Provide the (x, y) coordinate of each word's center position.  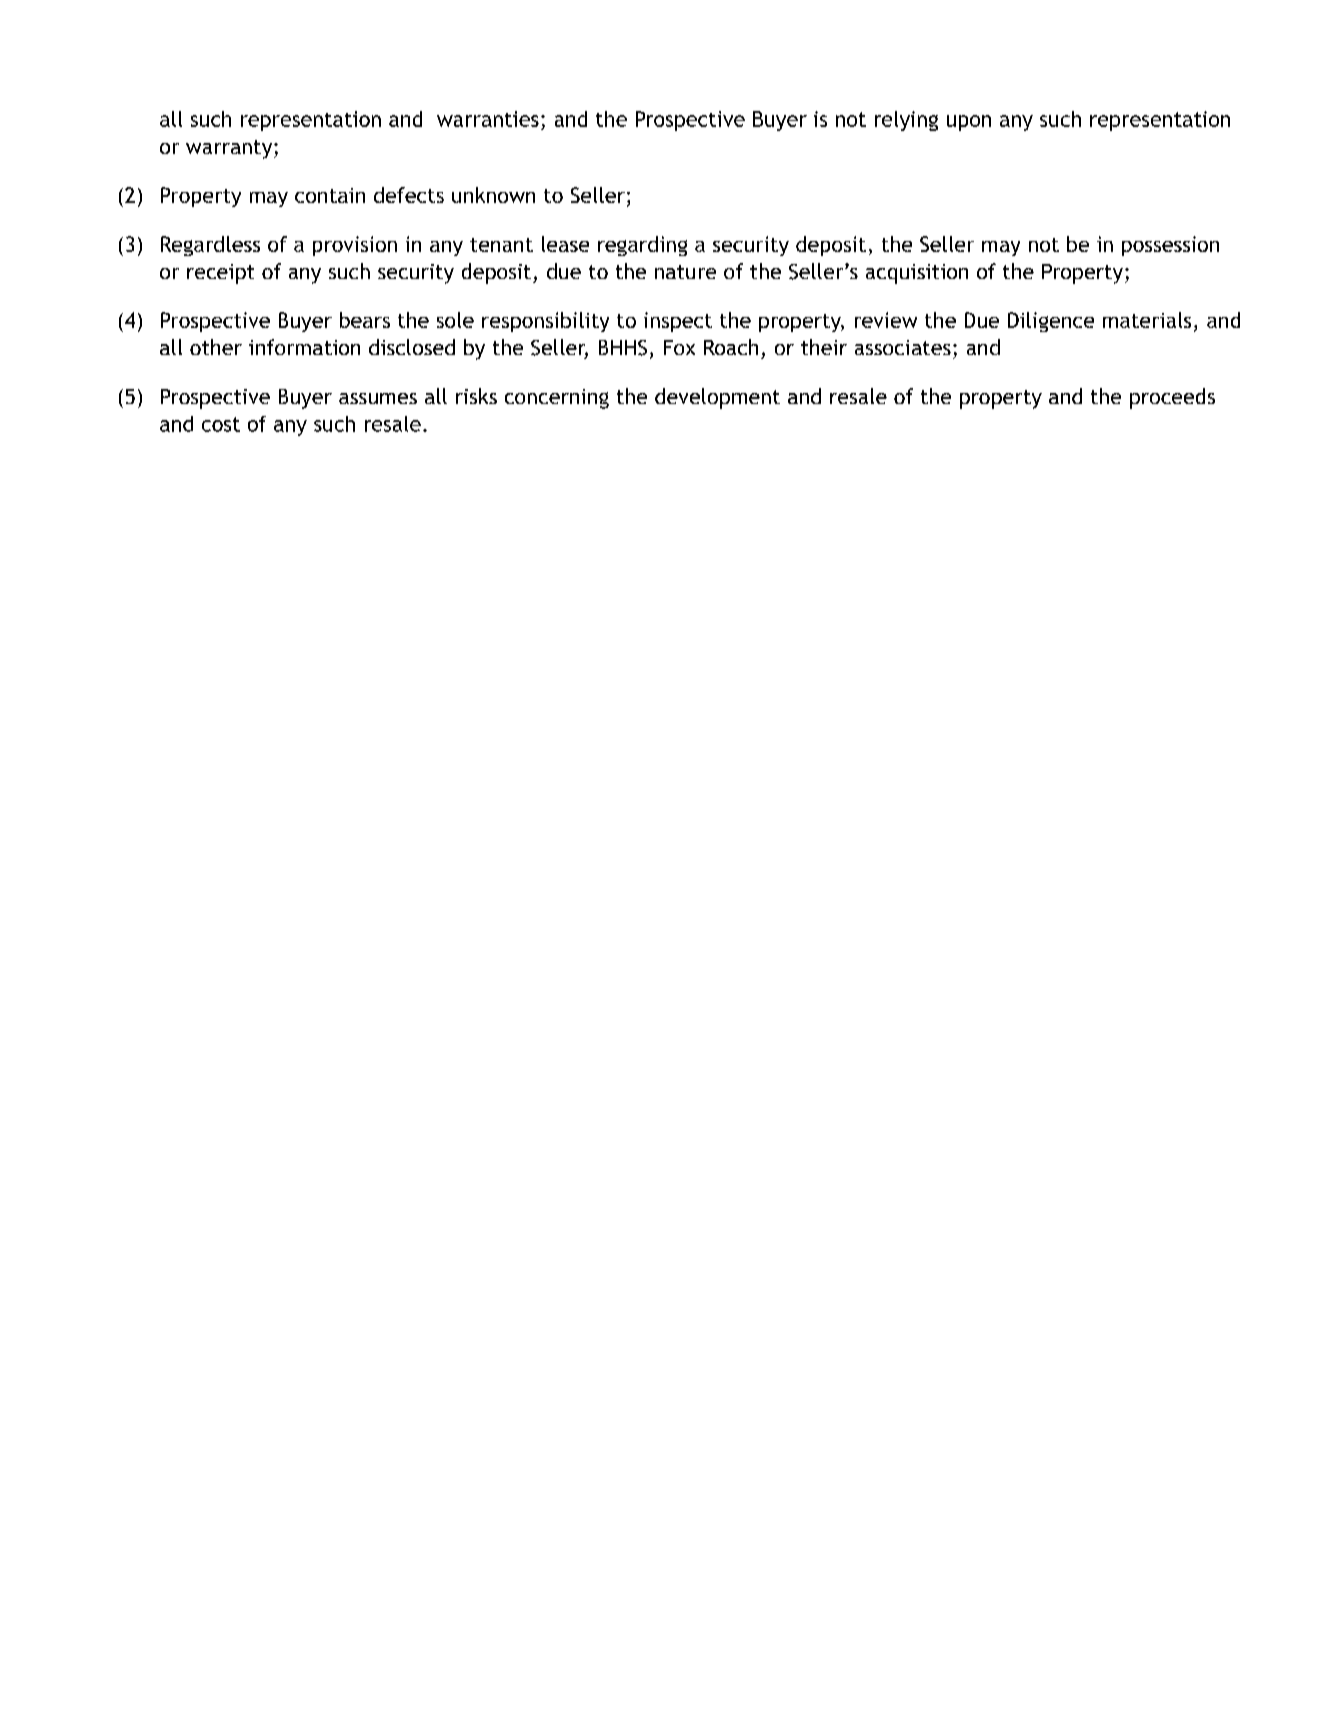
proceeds (1172, 398)
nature (685, 272)
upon (969, 123)
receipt (220, 274)
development (717, 398)
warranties (488, 119)
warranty (230, 149)
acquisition (917, 274)
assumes (378, 398)
